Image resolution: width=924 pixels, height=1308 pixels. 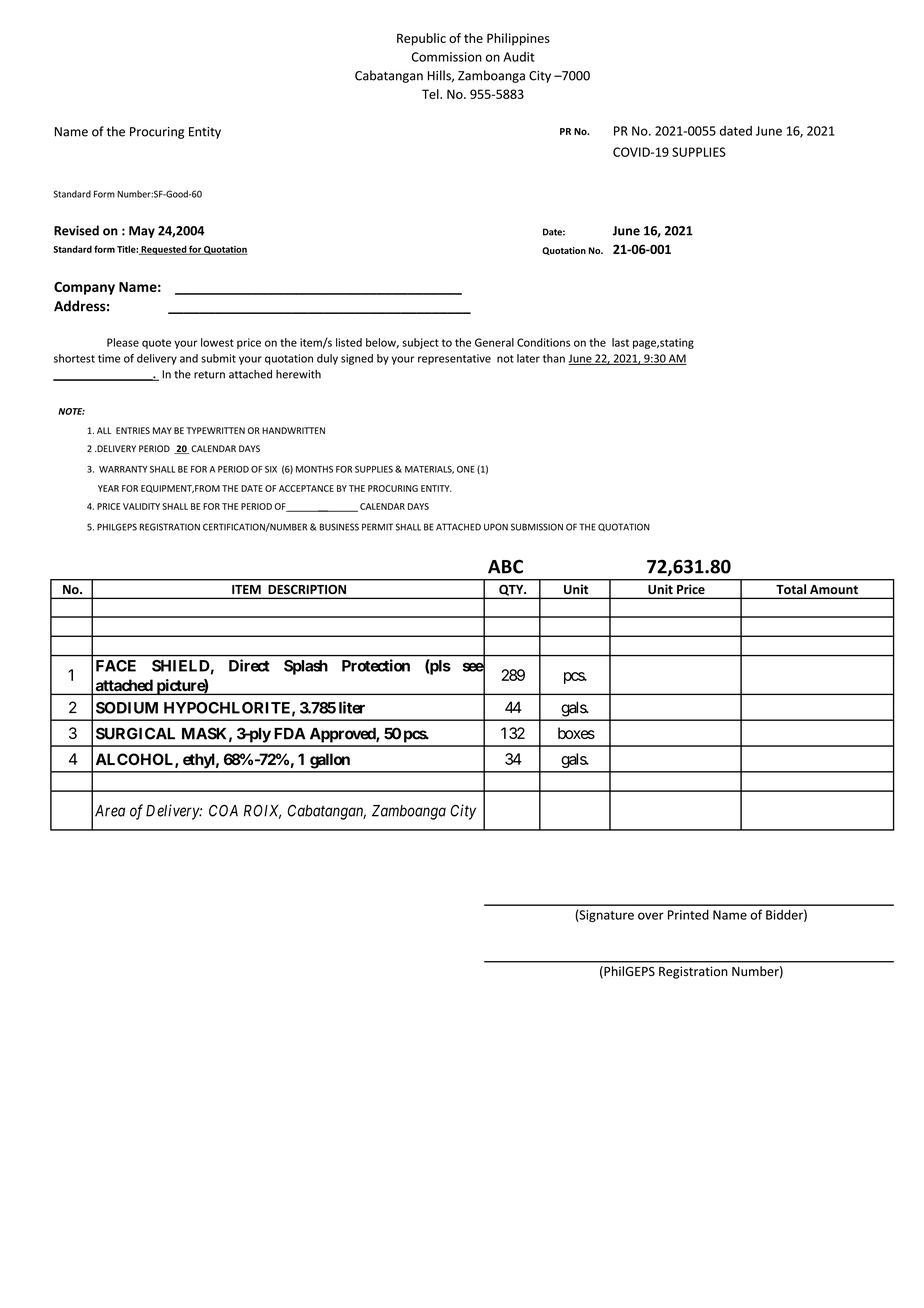 I want to click on Audit, so click(x=519, y=57).
